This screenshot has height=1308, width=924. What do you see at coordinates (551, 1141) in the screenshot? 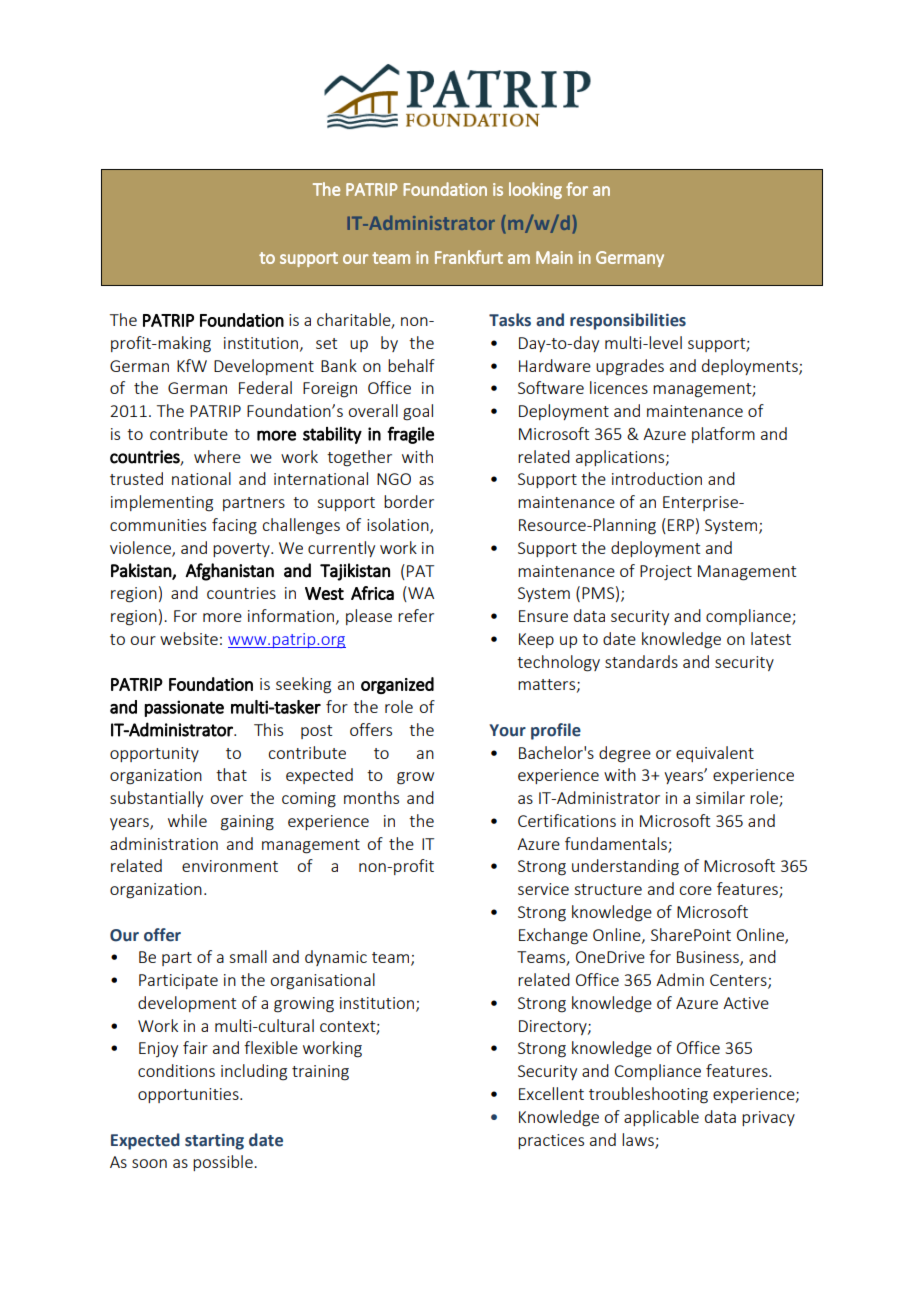
I see `practices` at bounding box center [551, 1141].
